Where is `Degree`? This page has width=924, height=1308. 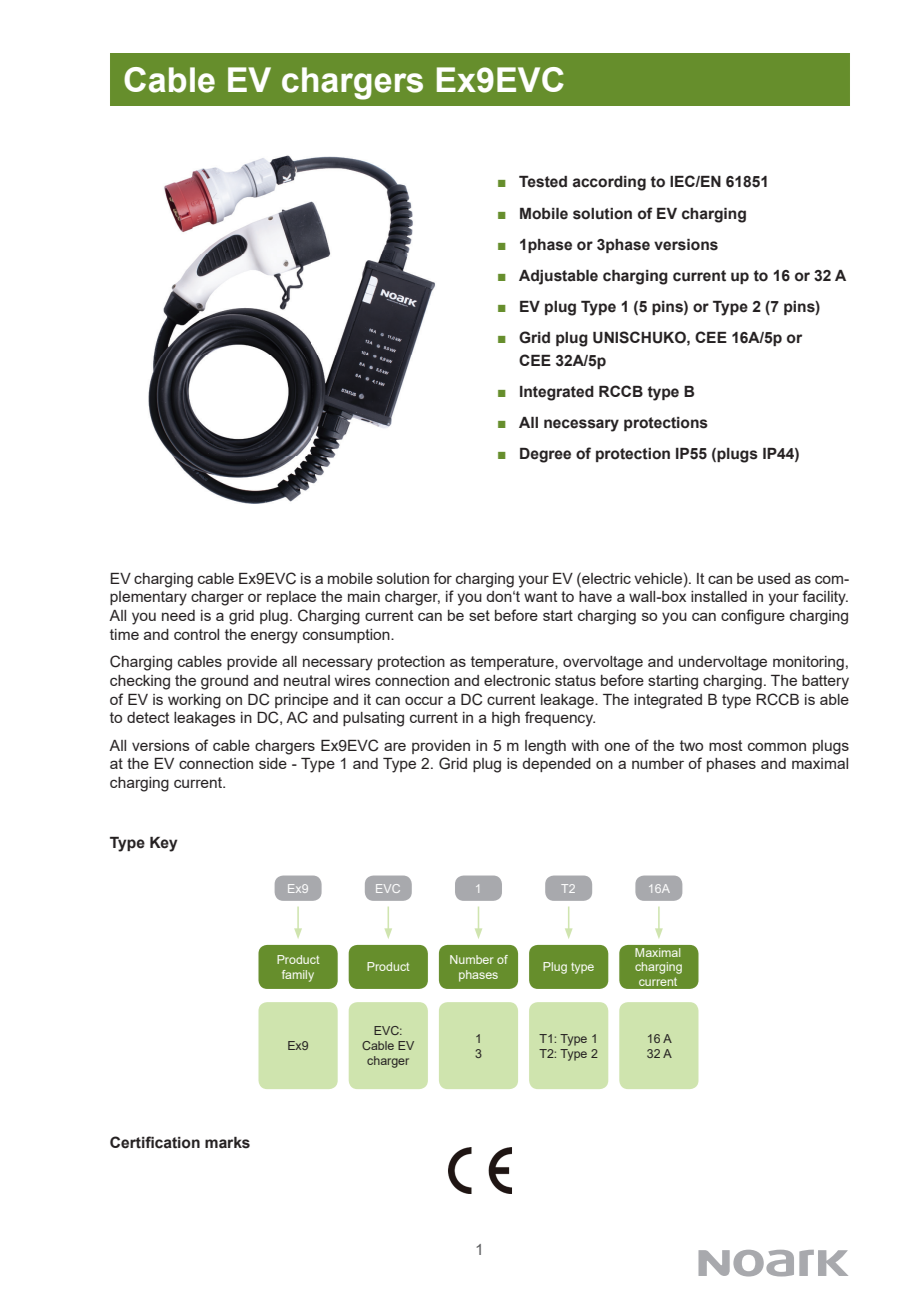 Degree is located at coordinates (545, 455).
